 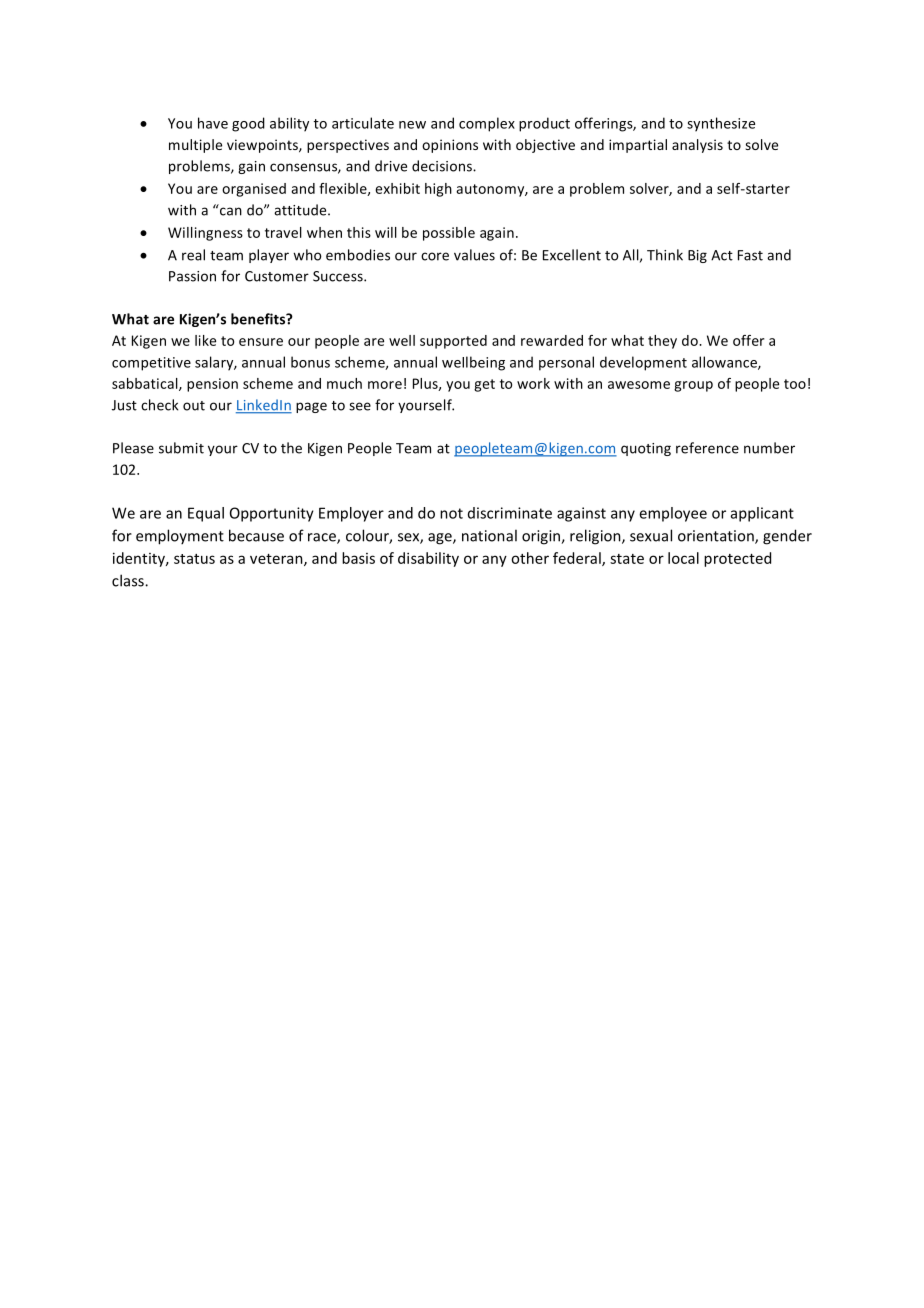 What do you see at coordinates (212, 385) in the screenshot?
I see `pension` at bounding box center [212, 385].
